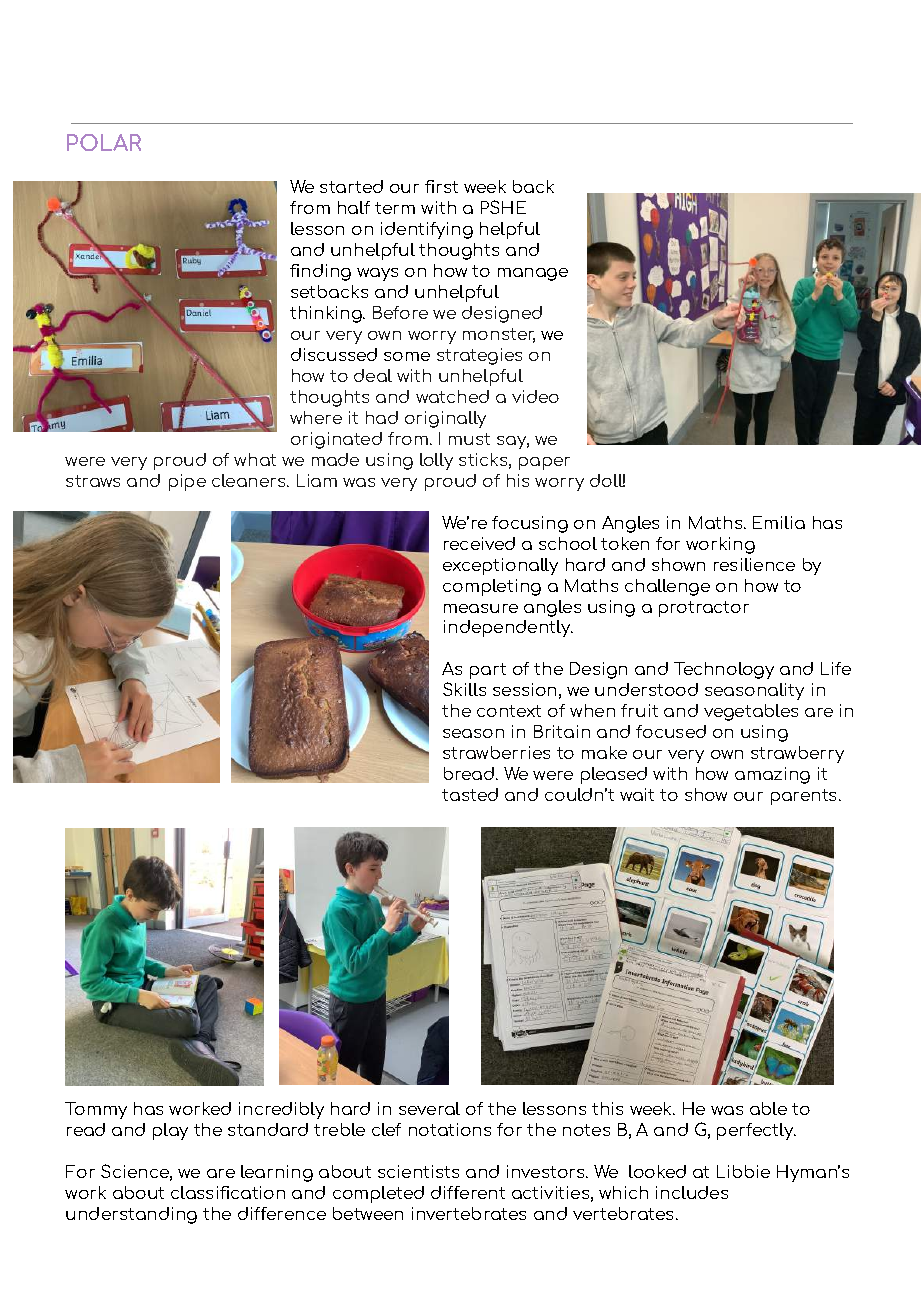 The image size is (924, 1307). What do you see at coordinates (492, 587) in the screenshot?
I see `completing` at bounding box center [492, 587].
